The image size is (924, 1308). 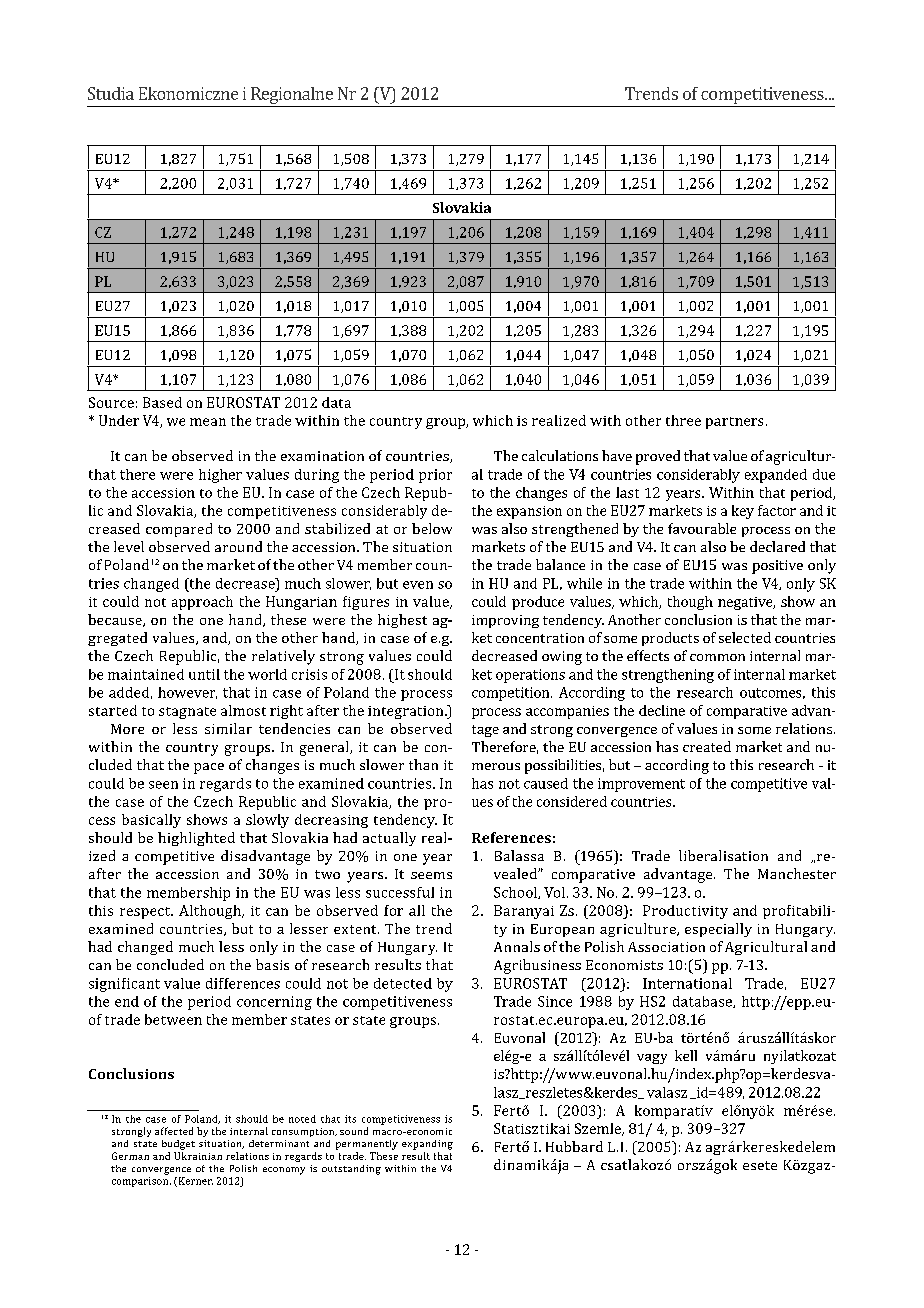 What do you see at coordinates (423, 764) in the screenshot?
I see `than` at bounding box center [423, 764].
